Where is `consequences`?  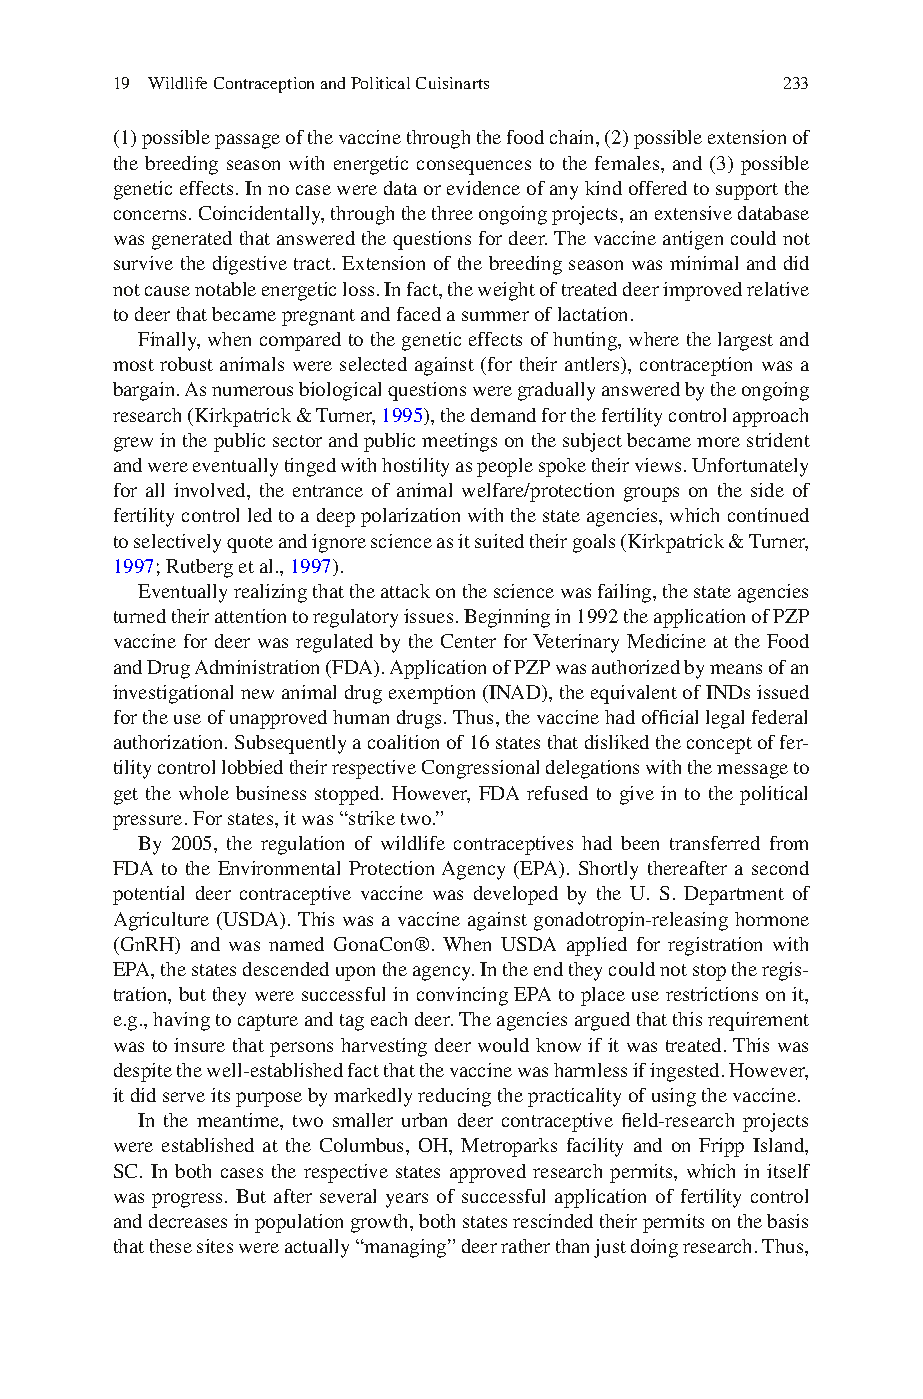
consequences is located at coordinates (474, 167).
